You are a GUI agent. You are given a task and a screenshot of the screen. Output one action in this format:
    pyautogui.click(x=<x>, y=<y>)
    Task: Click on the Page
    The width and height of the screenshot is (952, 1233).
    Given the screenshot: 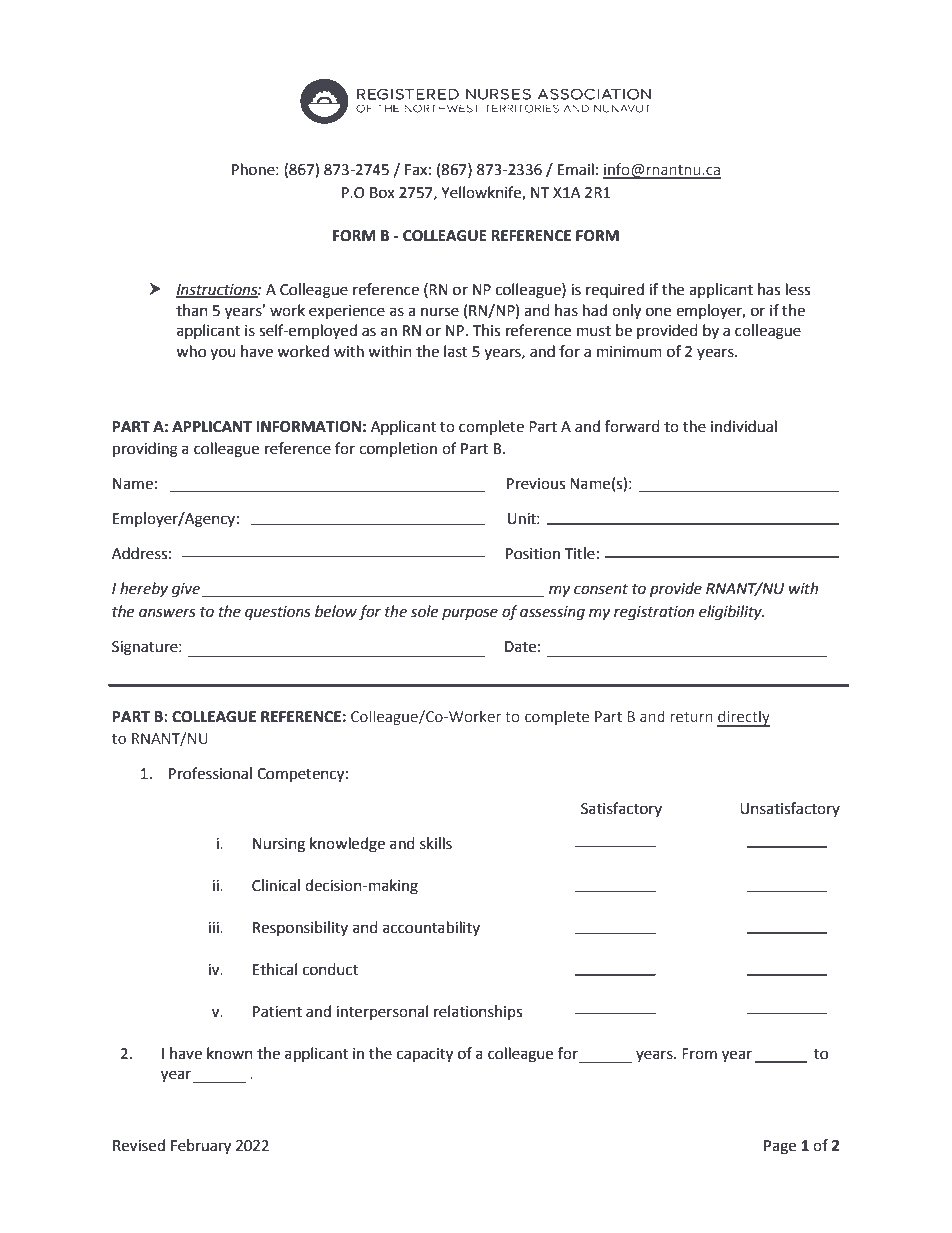 What is the action you would take?
    pyautogui.click(x=780, y=1147)
